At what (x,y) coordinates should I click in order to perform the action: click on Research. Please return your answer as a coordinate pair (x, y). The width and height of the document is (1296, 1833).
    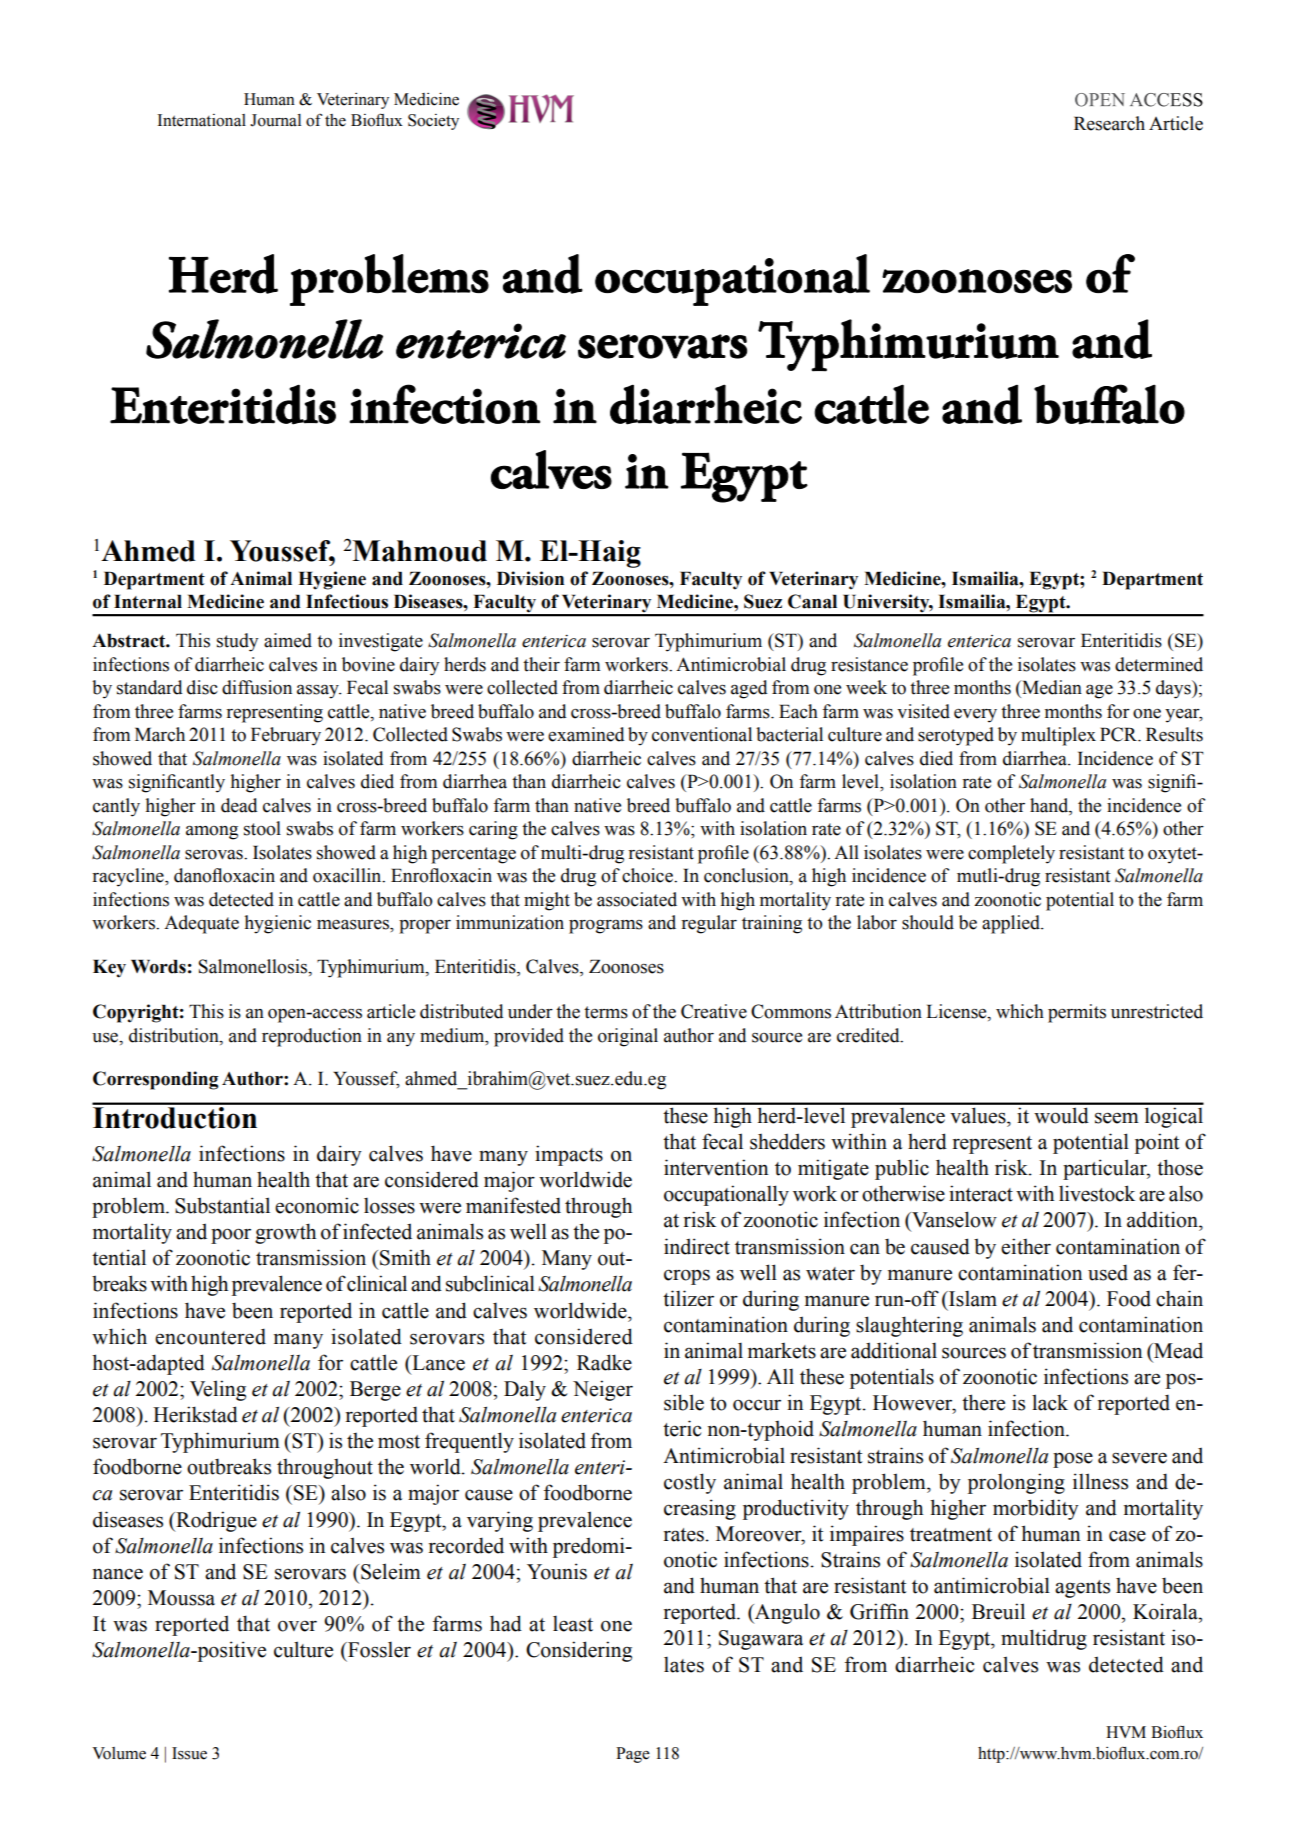
    Looking at the image, I should click on (1109, 123).
